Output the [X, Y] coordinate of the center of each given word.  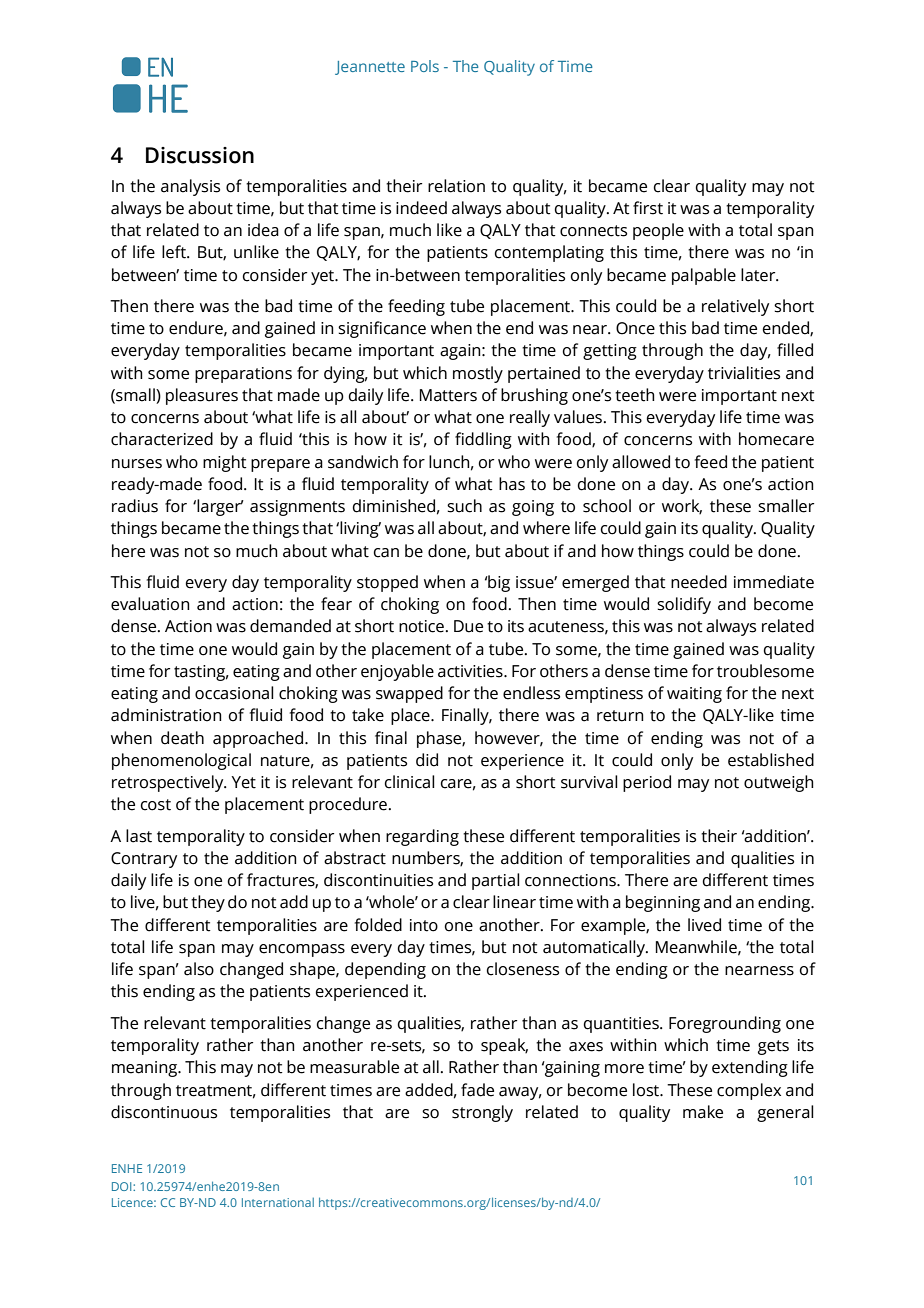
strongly [482, 1113]
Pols [425, 66]
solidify [684, 605]
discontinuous [164, 1112]
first [648, 208]
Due [468, 626]
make [703, 1112]
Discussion [200, 155]
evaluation [150, 604]
